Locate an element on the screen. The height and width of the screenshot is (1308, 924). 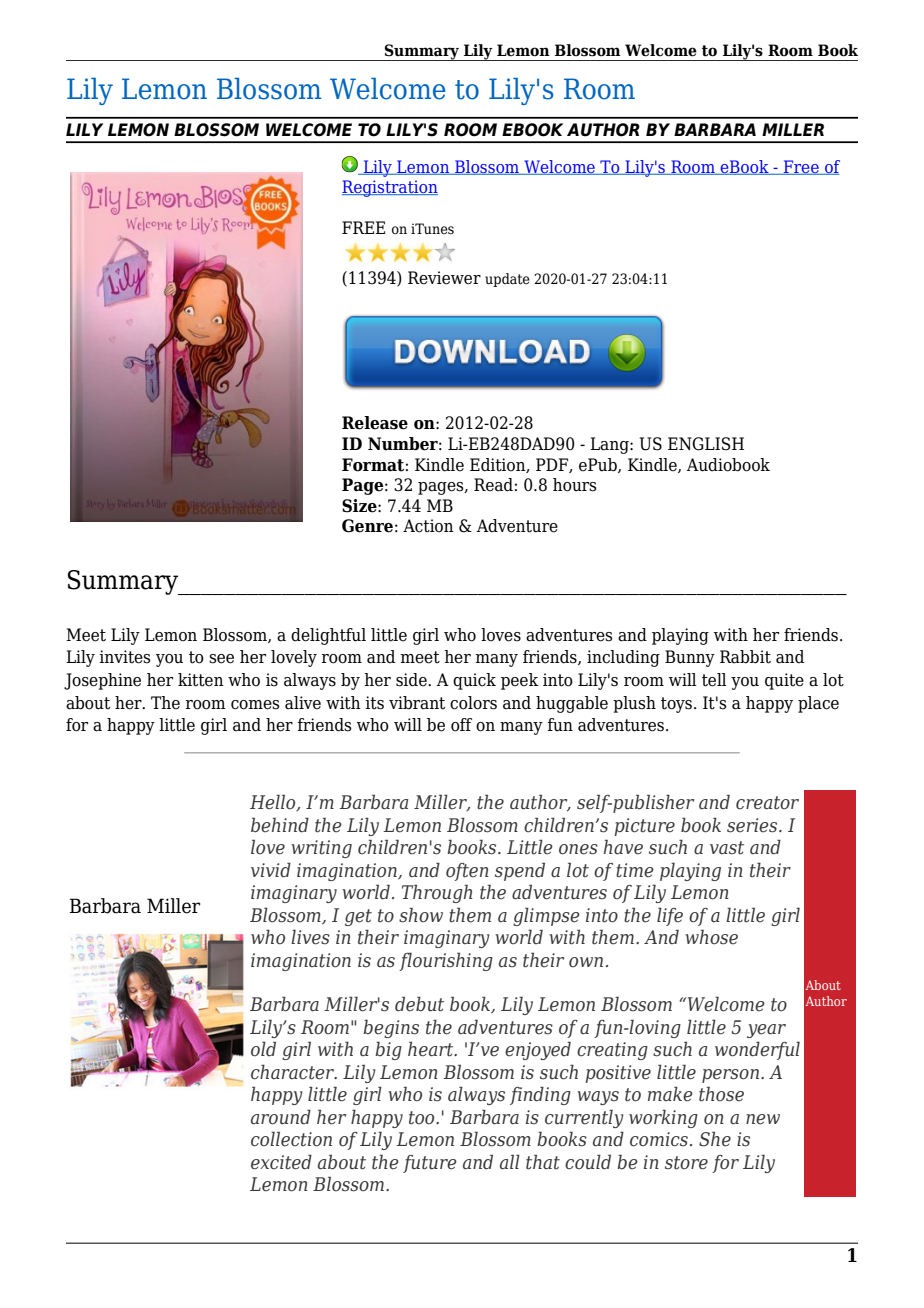
behind is located at coordinates (280, 825).
